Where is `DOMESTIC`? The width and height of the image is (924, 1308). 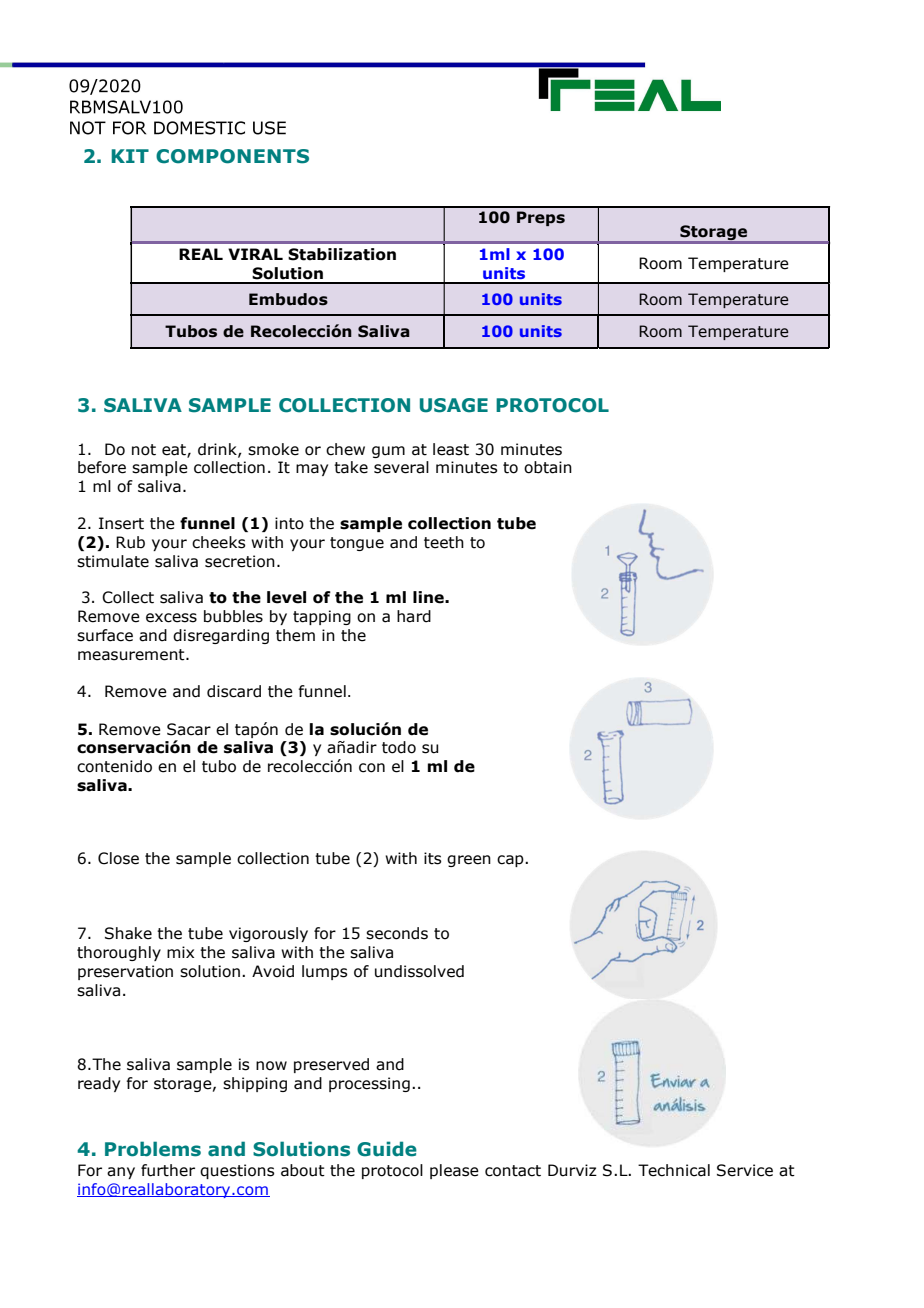
DOMESTIC is located at coordinates (199, 128).
